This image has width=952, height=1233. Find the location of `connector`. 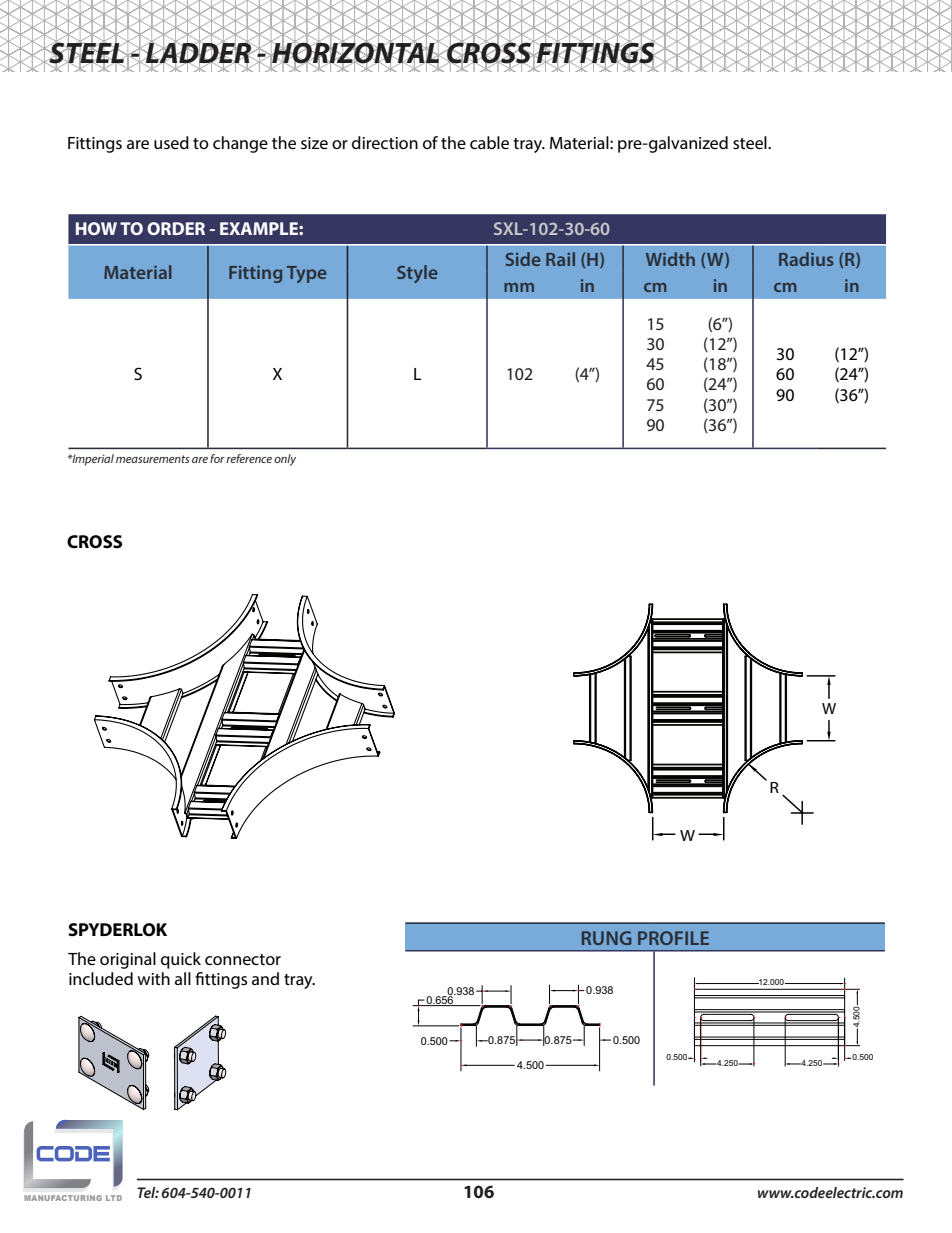

connector is located at coordinates (243, 959).
